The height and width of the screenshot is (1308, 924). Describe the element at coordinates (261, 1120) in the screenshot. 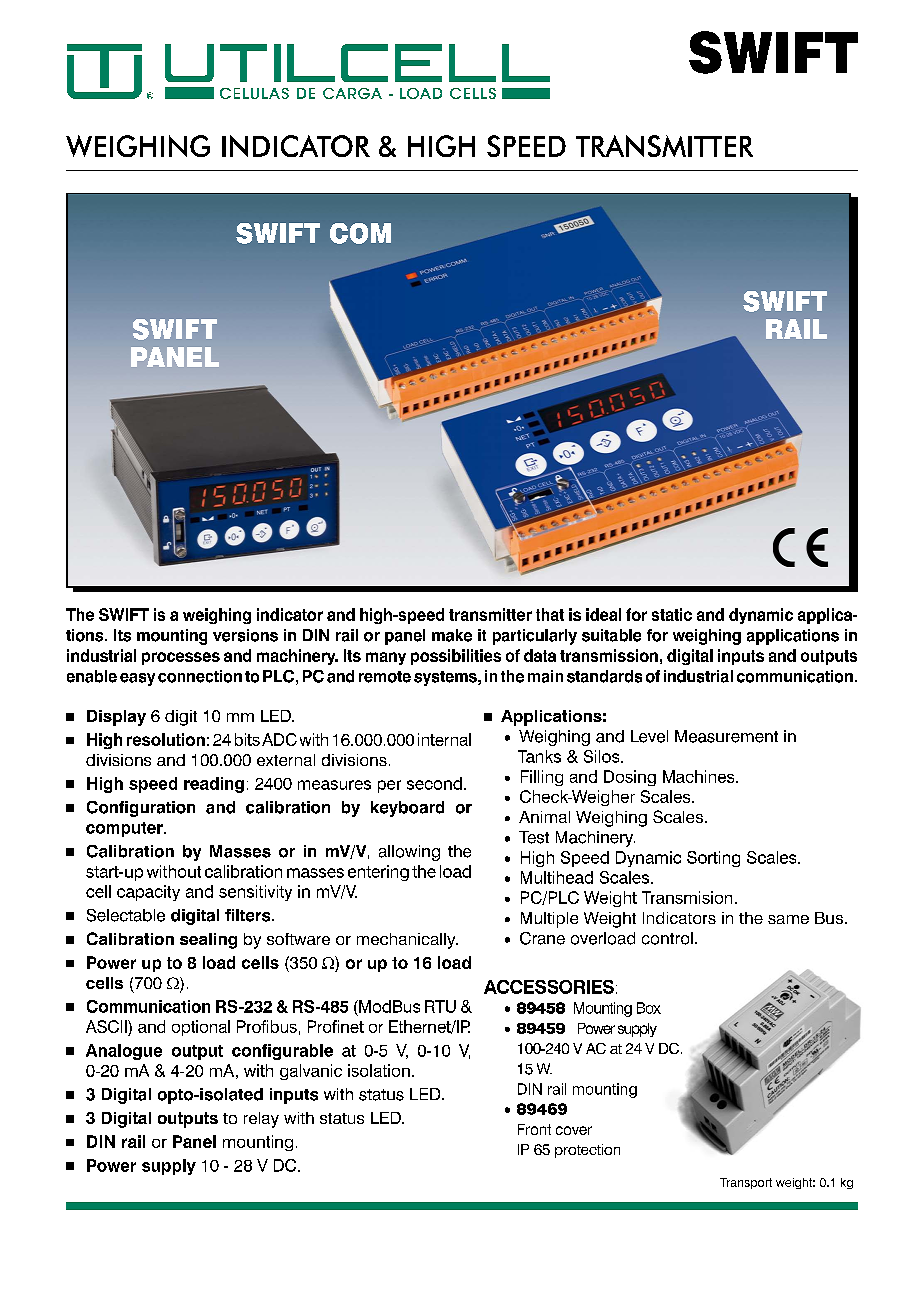

I see `relay` at that location.
